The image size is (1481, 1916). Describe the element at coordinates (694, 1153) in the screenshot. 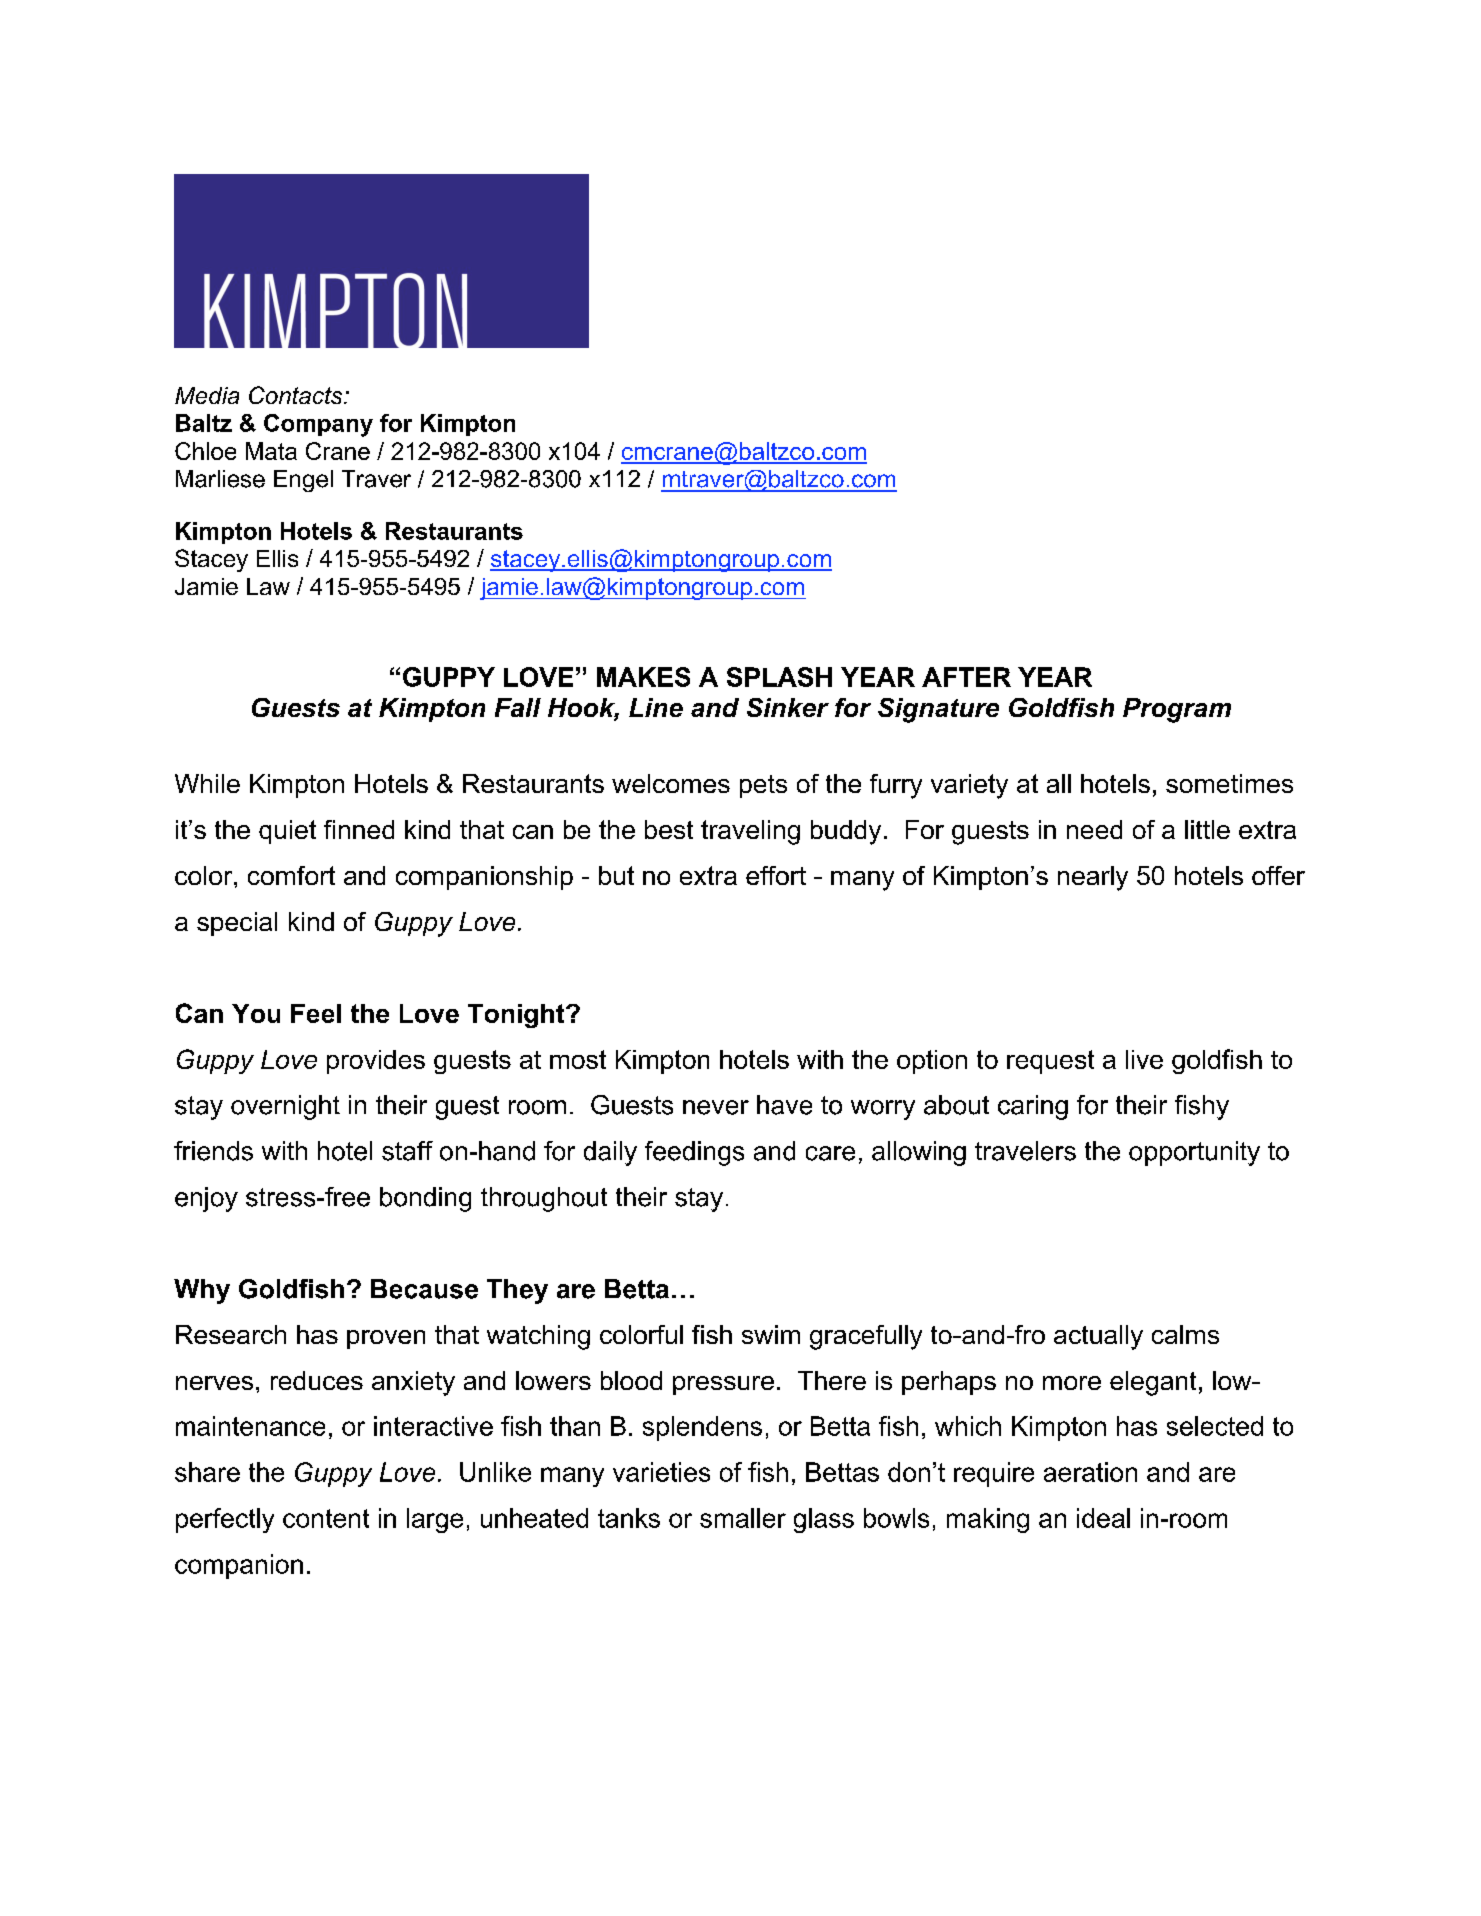

I see `feedings` at that location.
